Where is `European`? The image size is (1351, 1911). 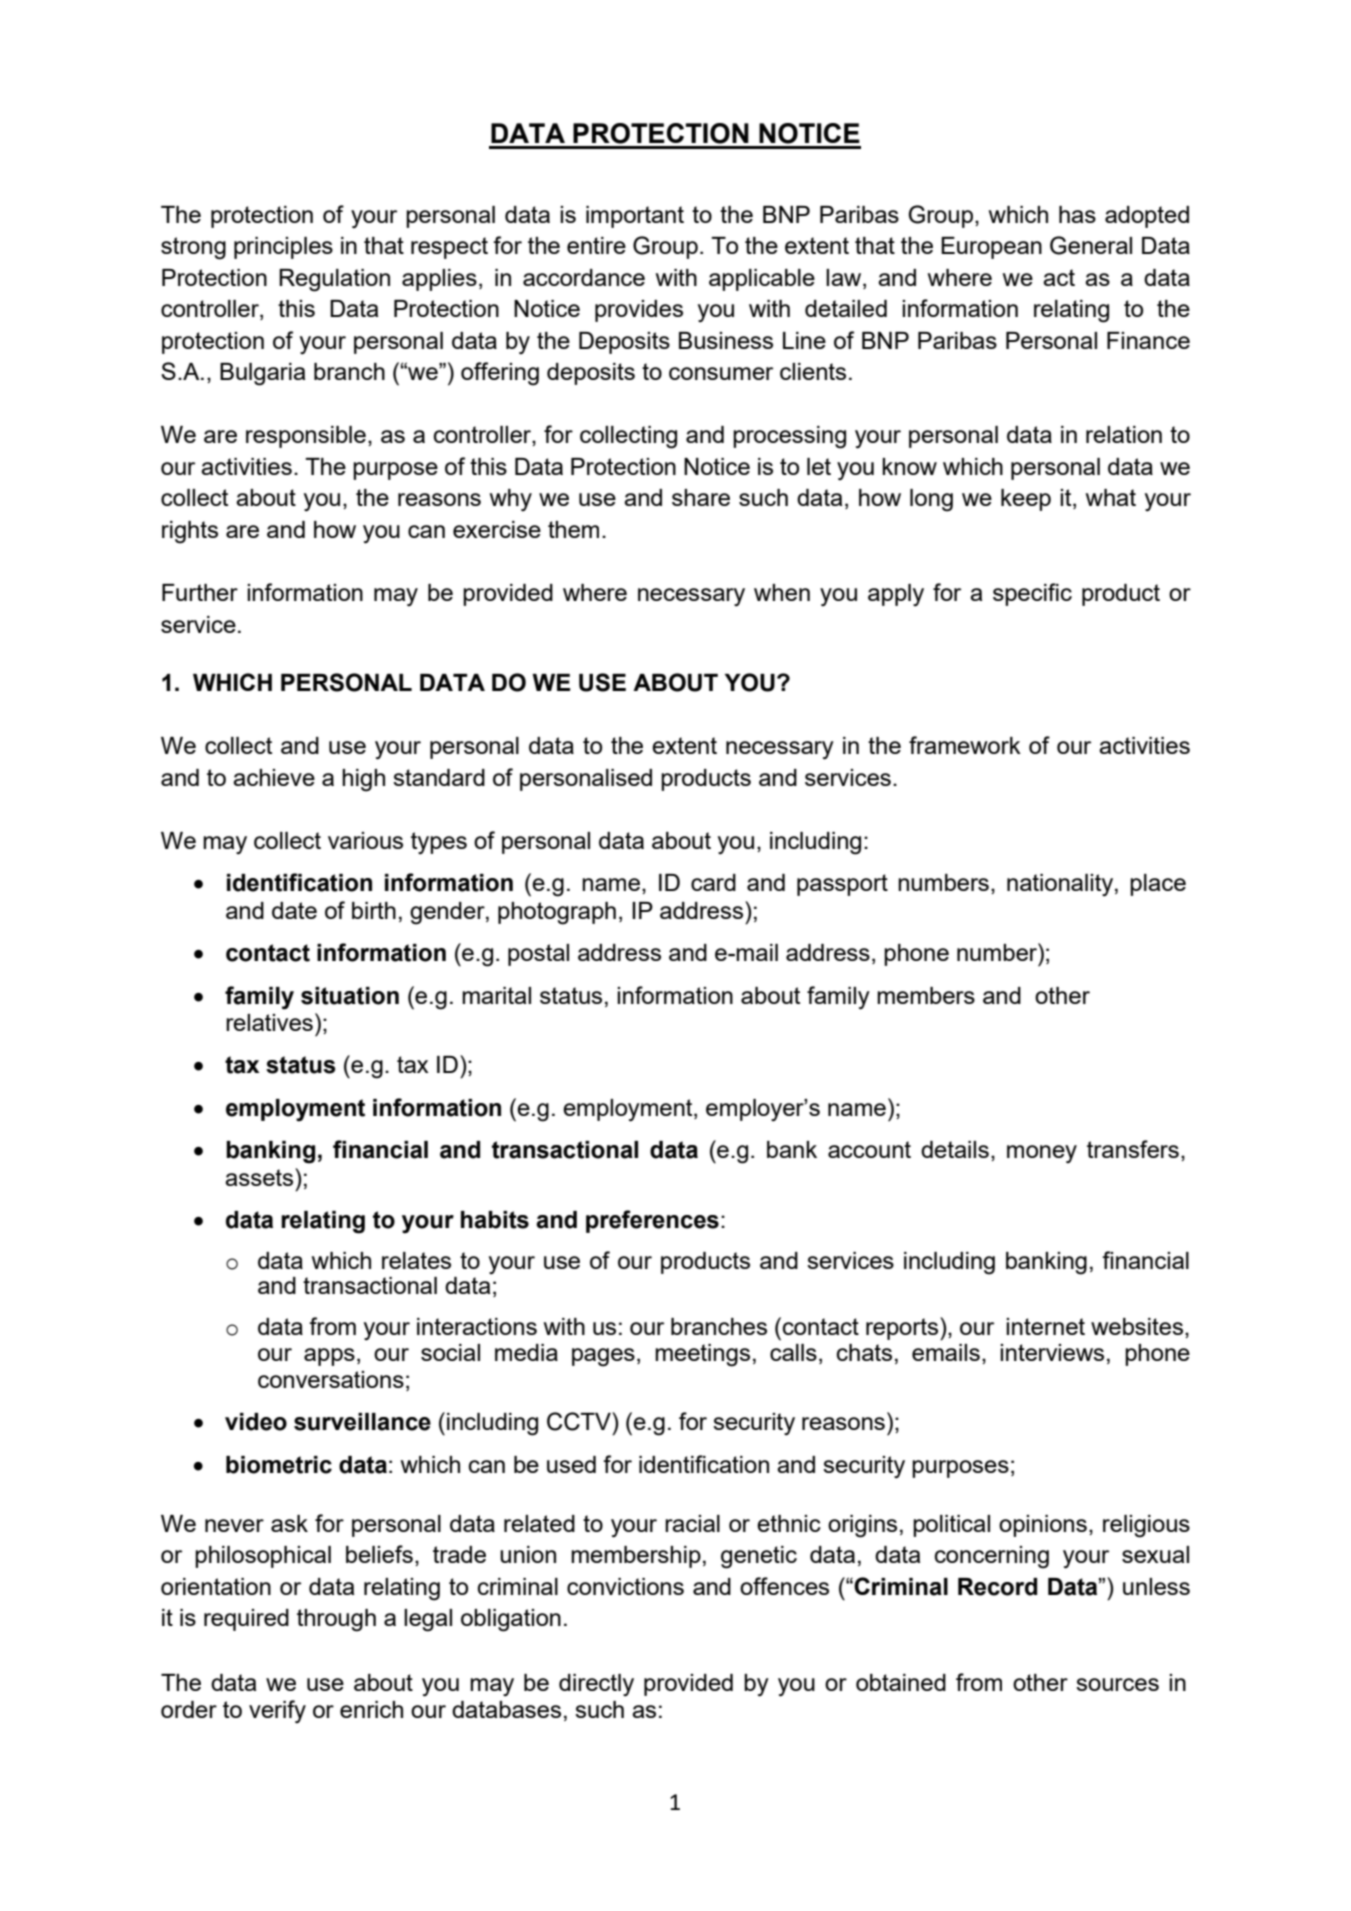
European is located at coordinates (991, 248).
